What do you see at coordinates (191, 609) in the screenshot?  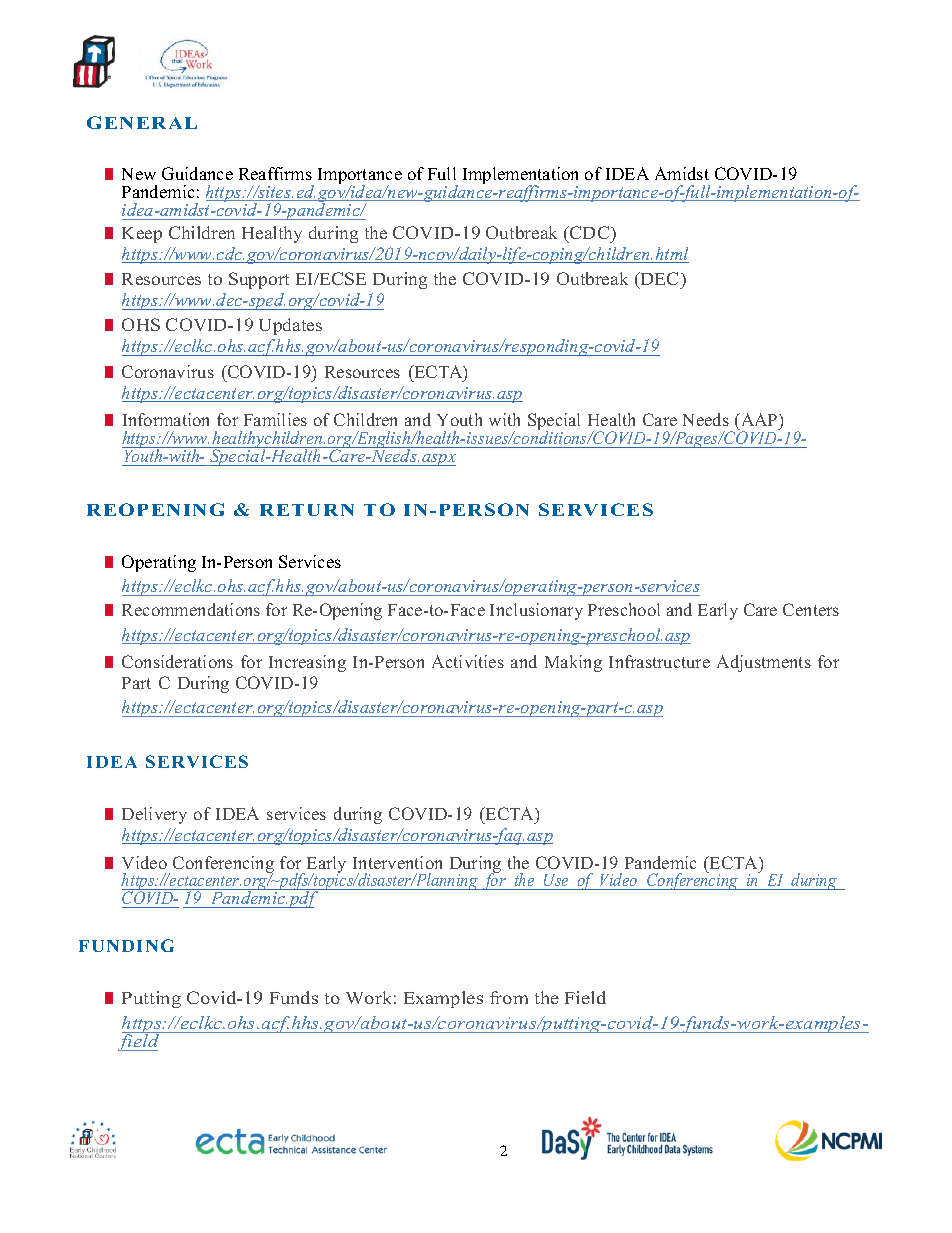 I see `Recommendations` at bounding box center [191, 609].
